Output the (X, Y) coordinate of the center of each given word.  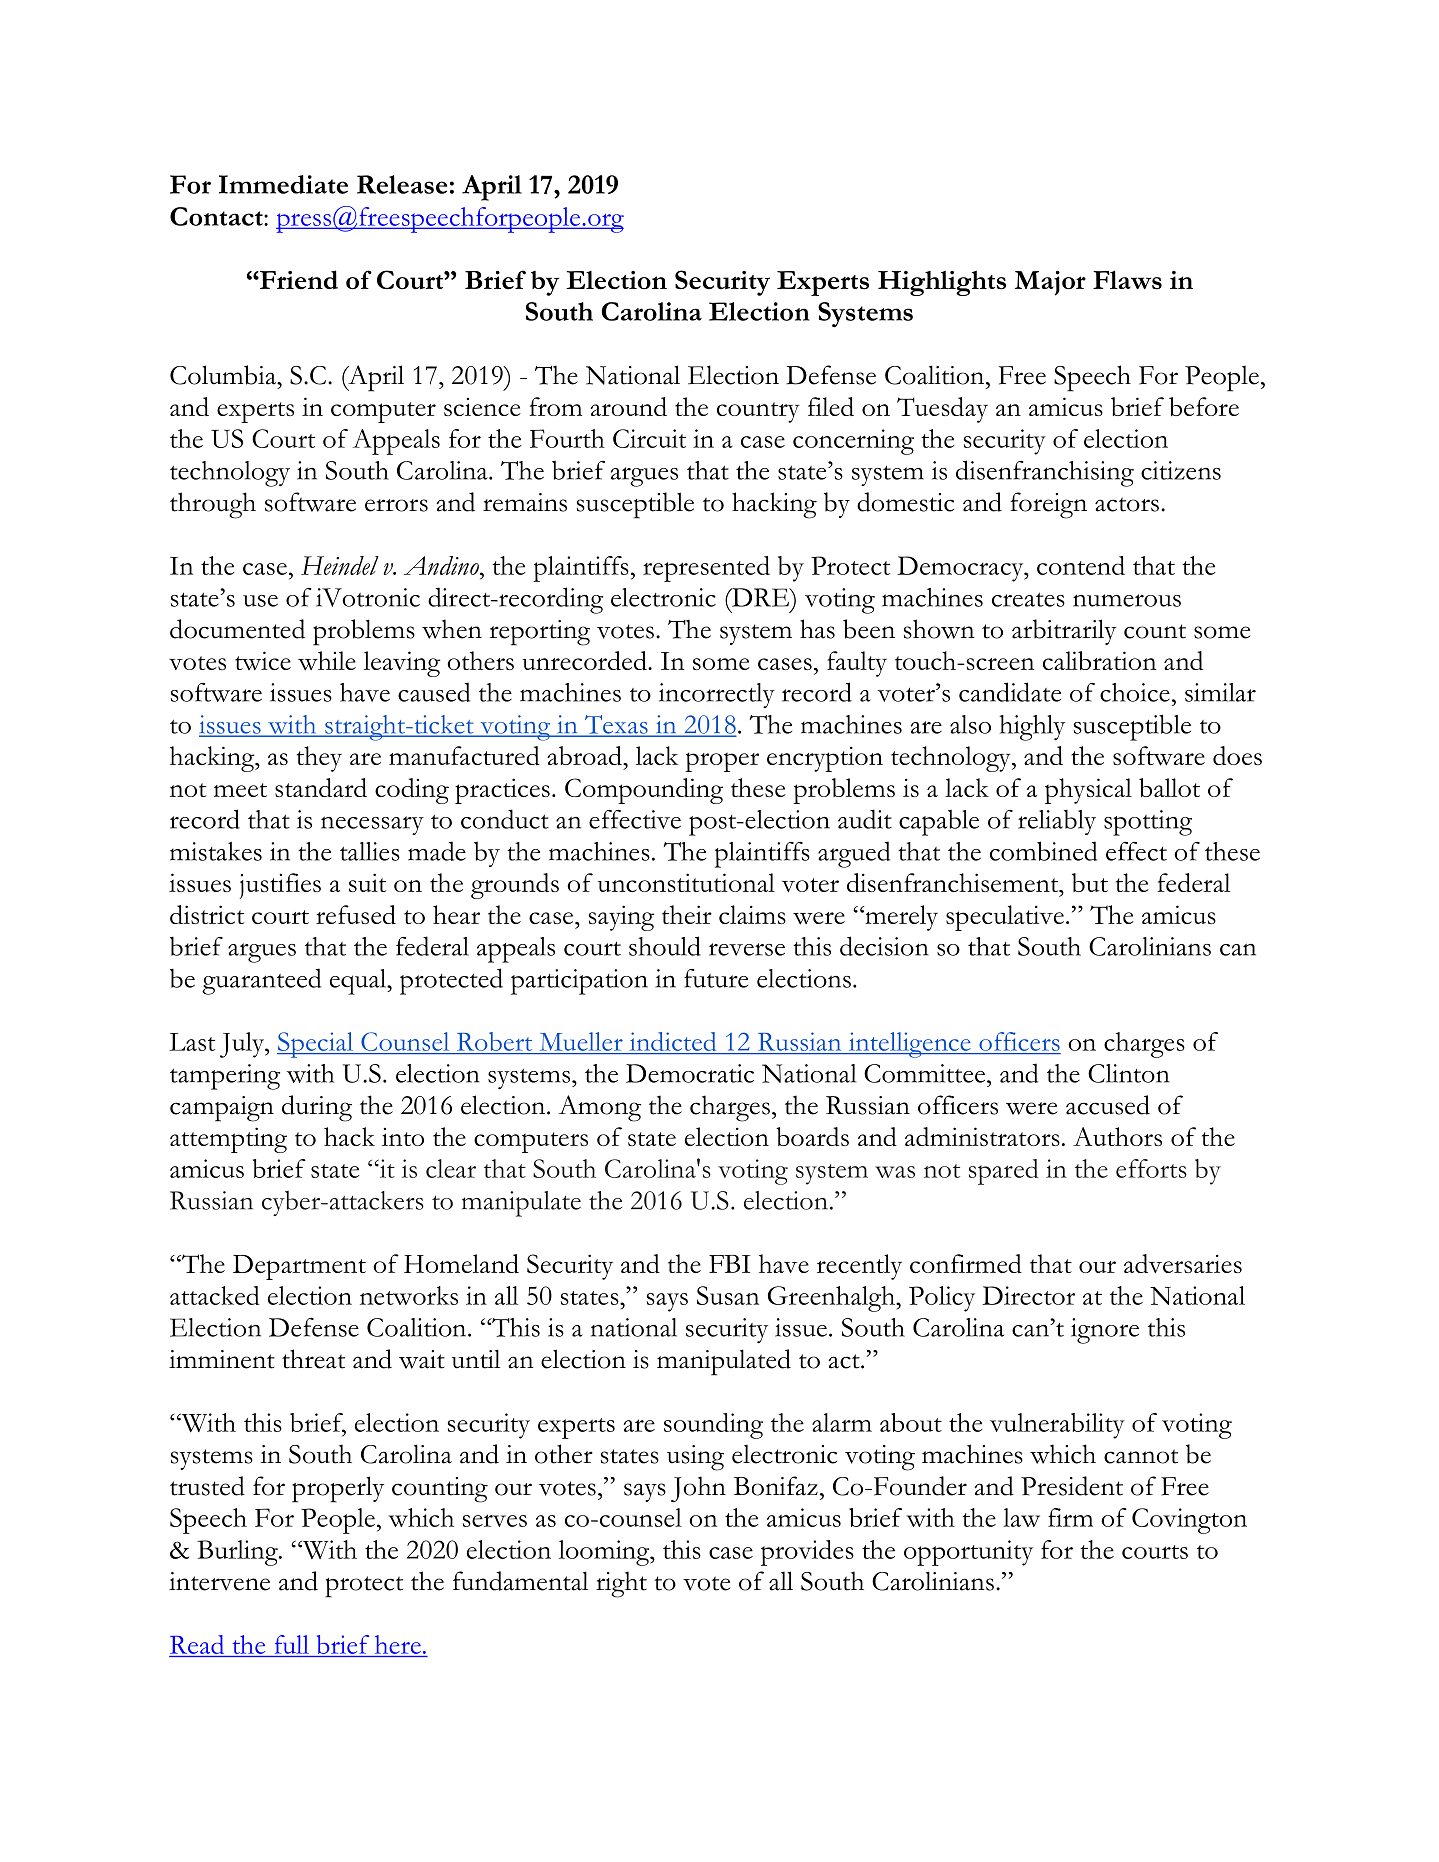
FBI (729, 1264)
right (621, 1584)
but (1090, 882)
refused (356, 914)
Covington (1189, 1521)
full (292, 1644)
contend (1081, 565)
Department (299, 1267)
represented (706, 569)
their (687, 914)
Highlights (942, 283)
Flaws (1127, 280)
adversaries (1183, 1263)
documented (237, 629)
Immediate (283, 184)
